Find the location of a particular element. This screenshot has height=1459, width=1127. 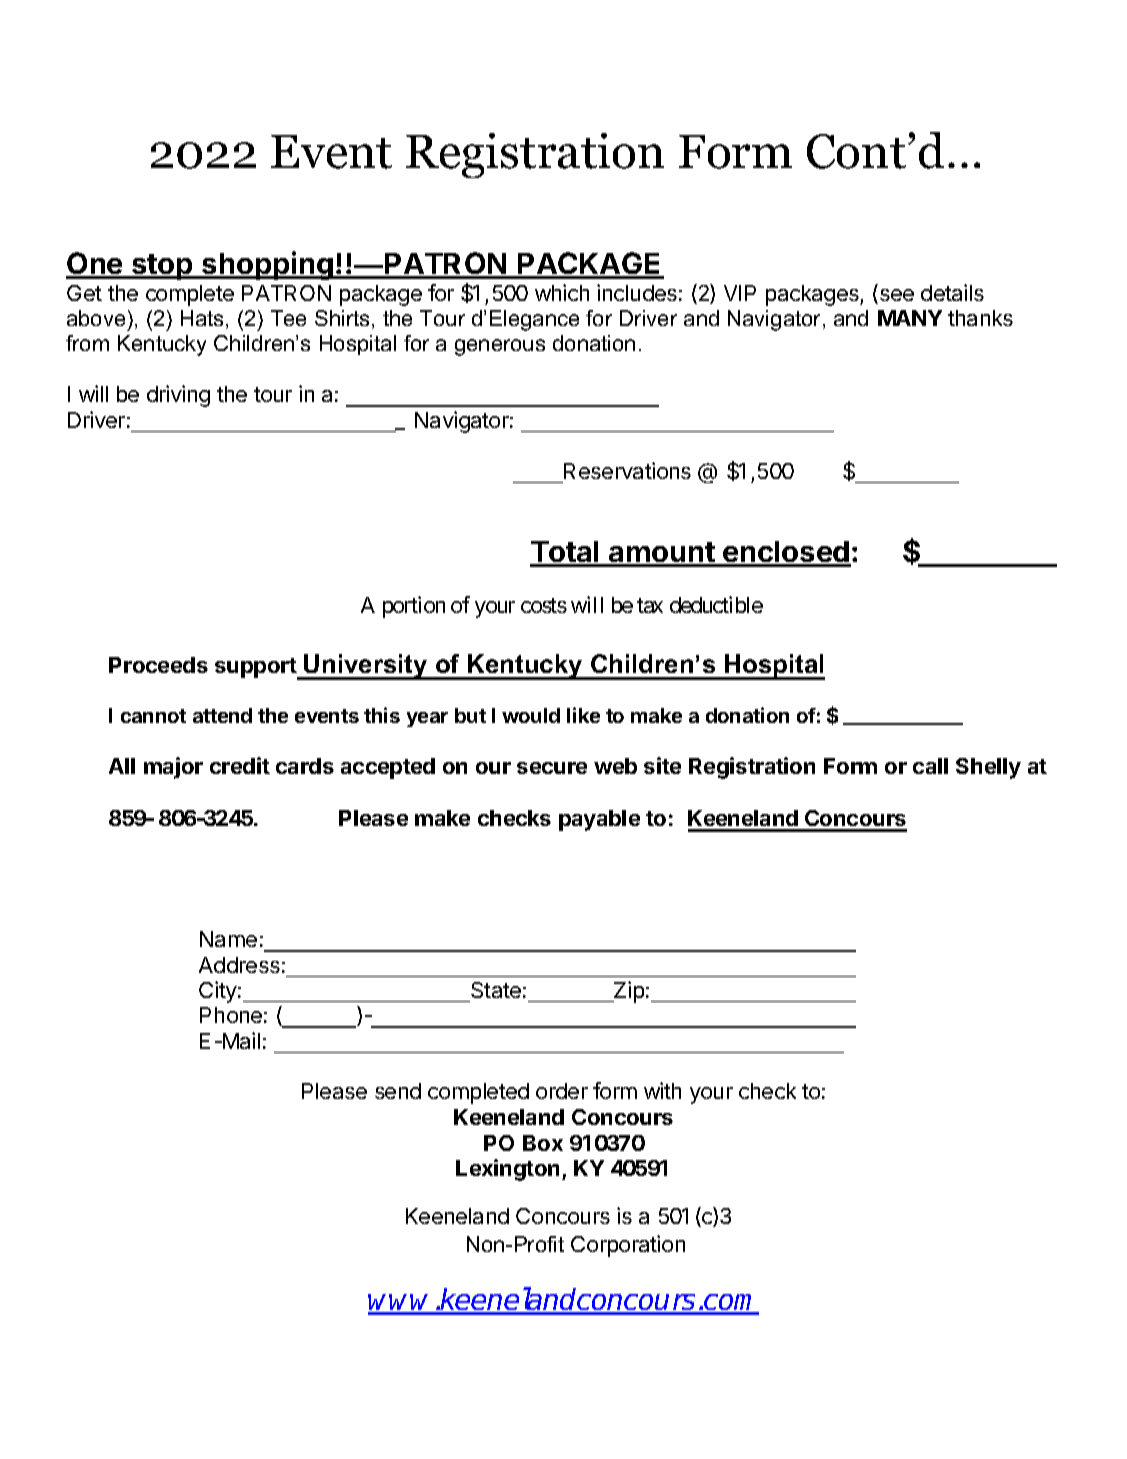

call is located at coordinates (930, 766).
